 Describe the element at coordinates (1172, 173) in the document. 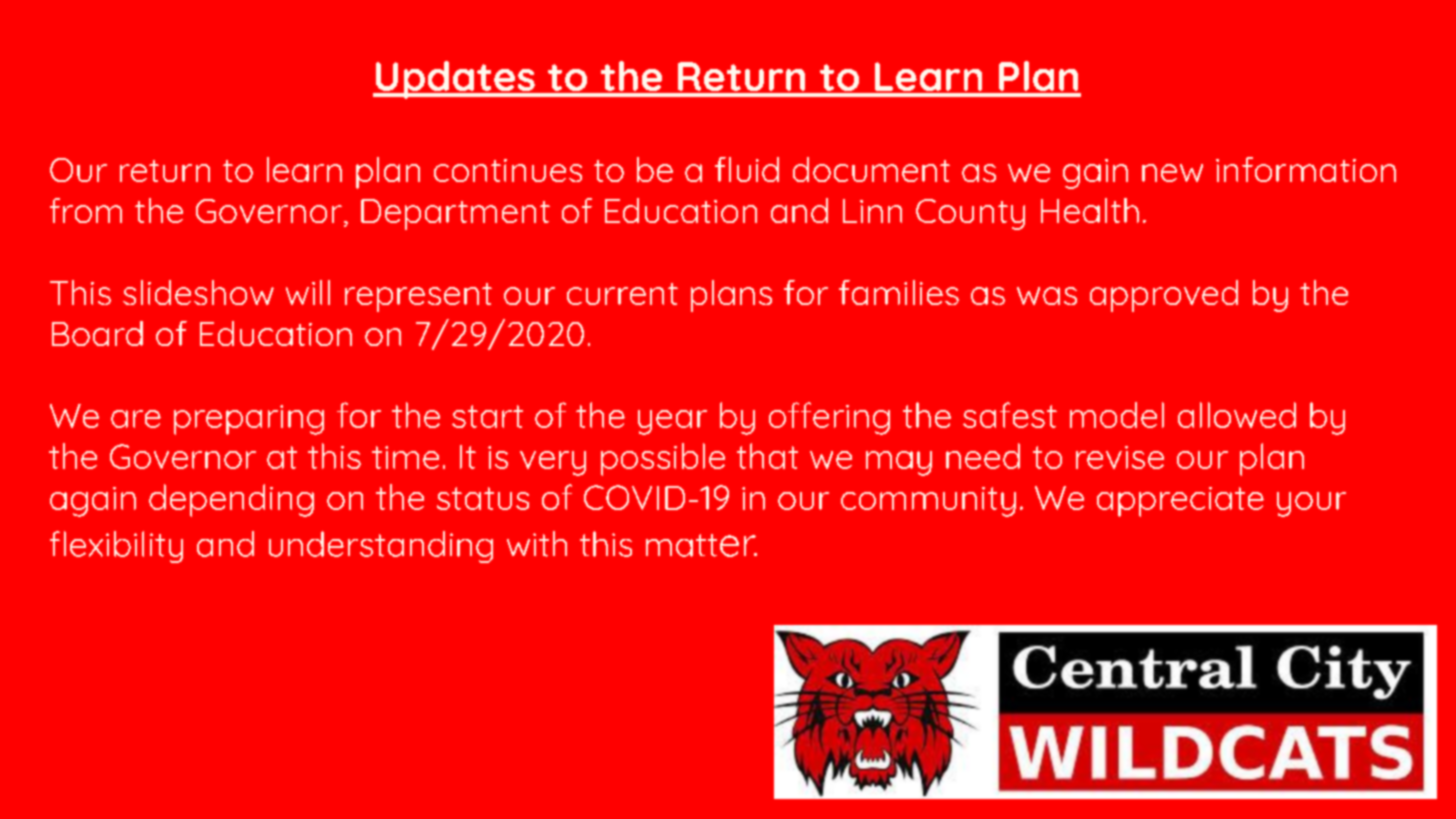

I see `new` at that location.
